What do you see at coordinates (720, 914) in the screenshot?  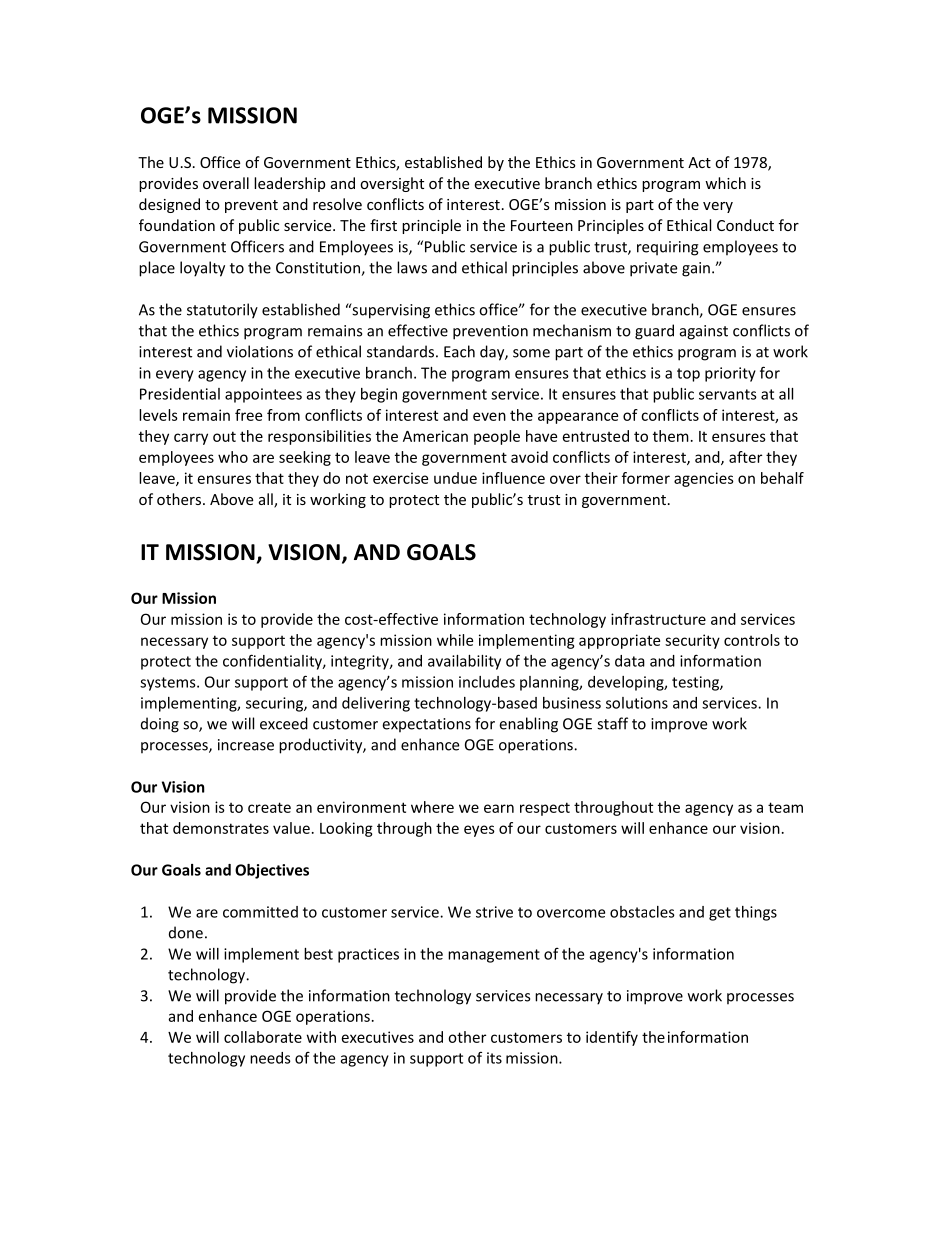 I see `get` at bounding box center [720, 914].
